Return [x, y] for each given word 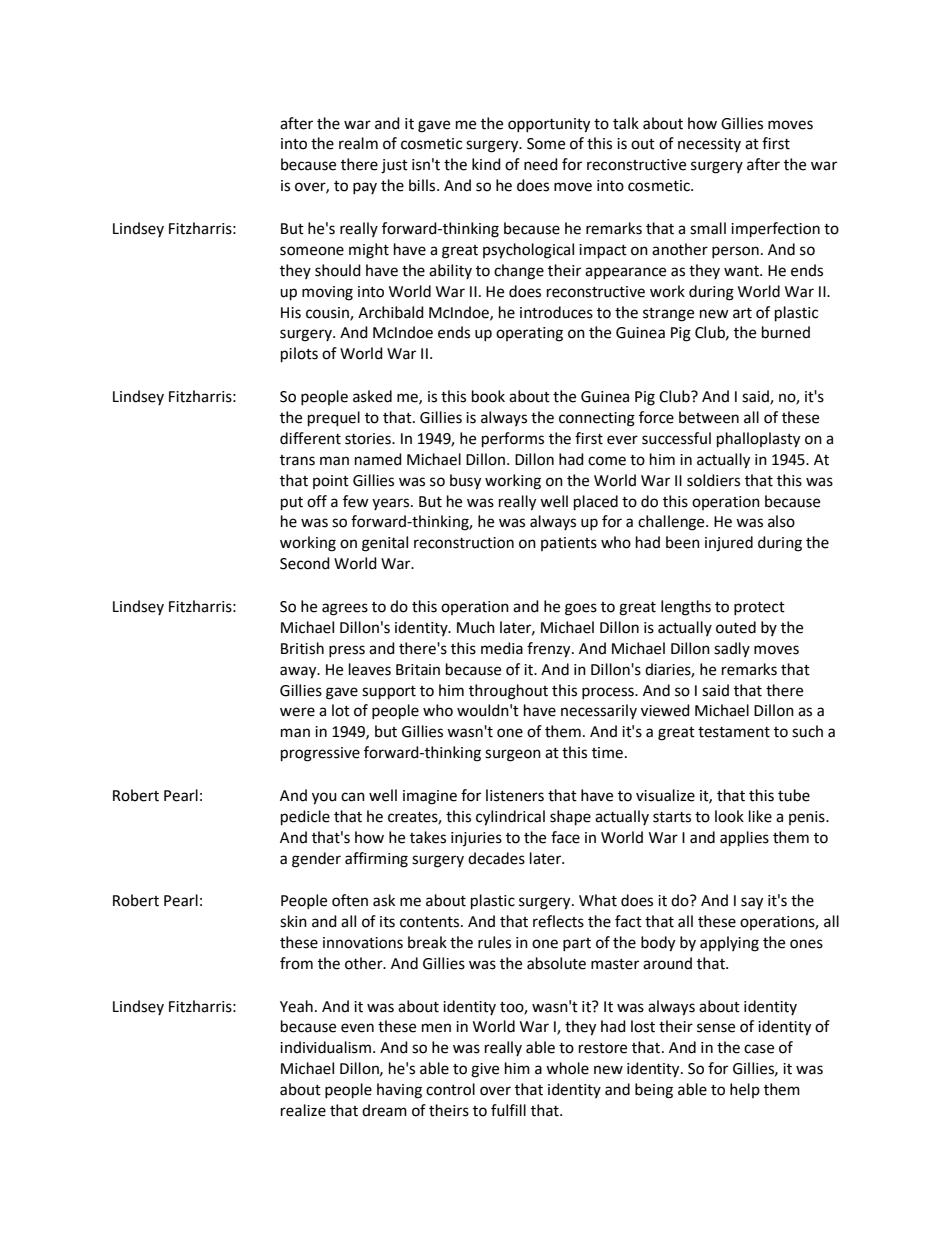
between [709, 417]
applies [744, 839]
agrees [345, 609]
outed [736, 627]
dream [384, 1110]
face [565, 837]
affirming [376, 860]
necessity [709, 145]
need [541, 164]
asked [372, 396]
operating [529, 334]
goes [581, 609]
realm [358, 143]
